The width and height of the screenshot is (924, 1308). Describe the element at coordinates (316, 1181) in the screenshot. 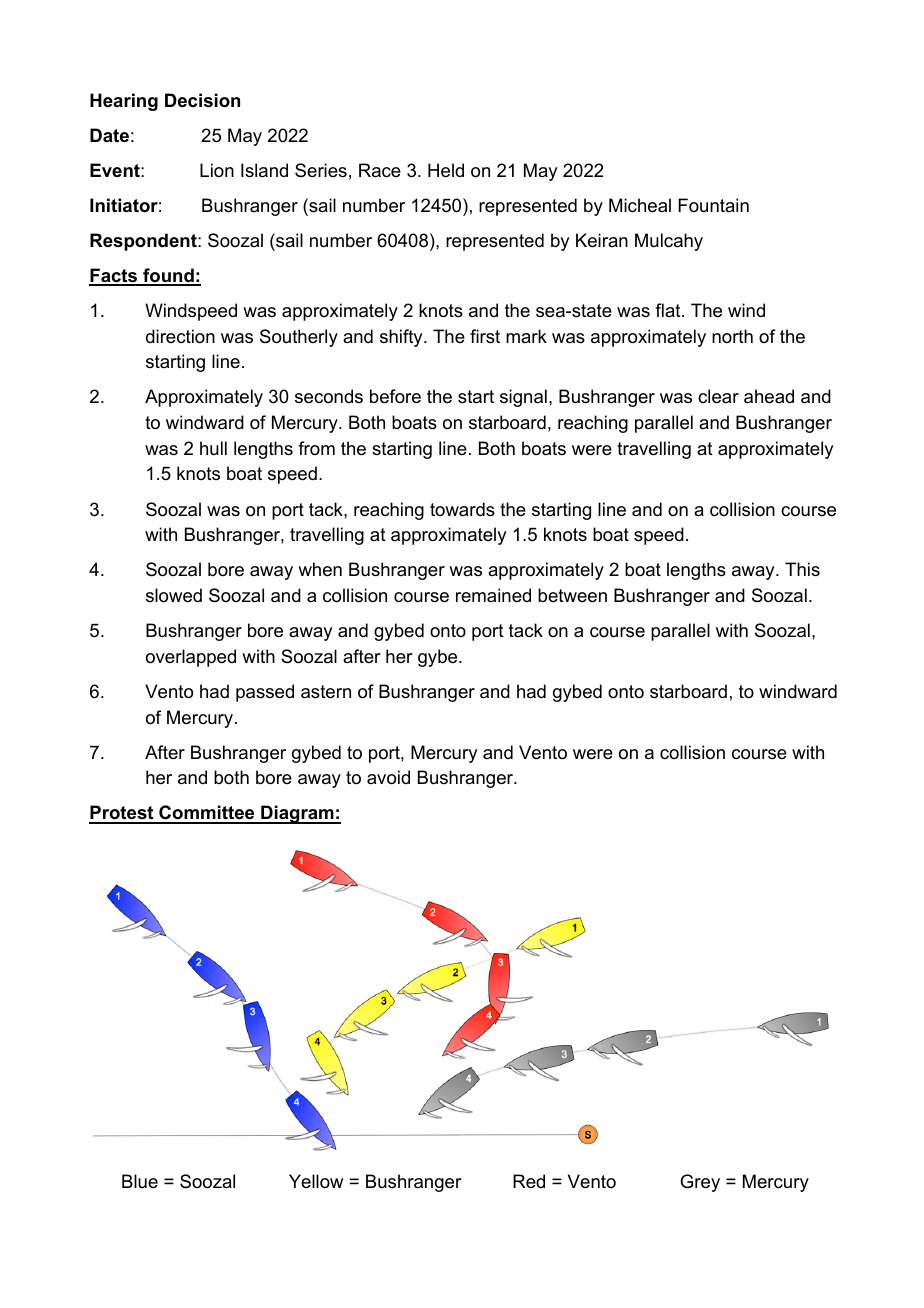

I see `Yellow` at that location.
